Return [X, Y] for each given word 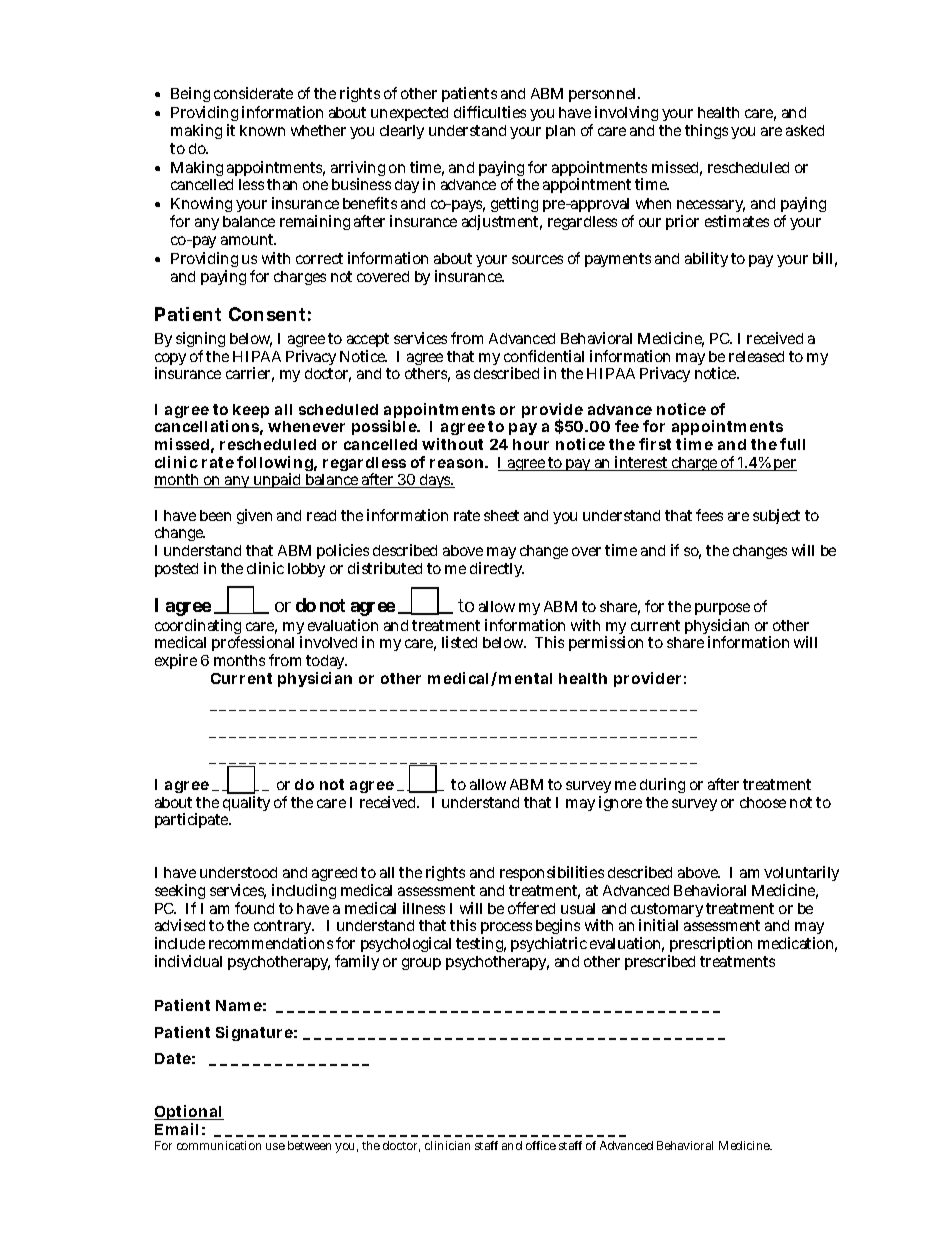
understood [238, 872]
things [706, 131]
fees [709, 515]
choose [763, 802]
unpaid [278, 480]
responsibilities [552, 873]
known [262, 130]
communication [219, 1145]
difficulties [490, 112]
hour [531, 444]
